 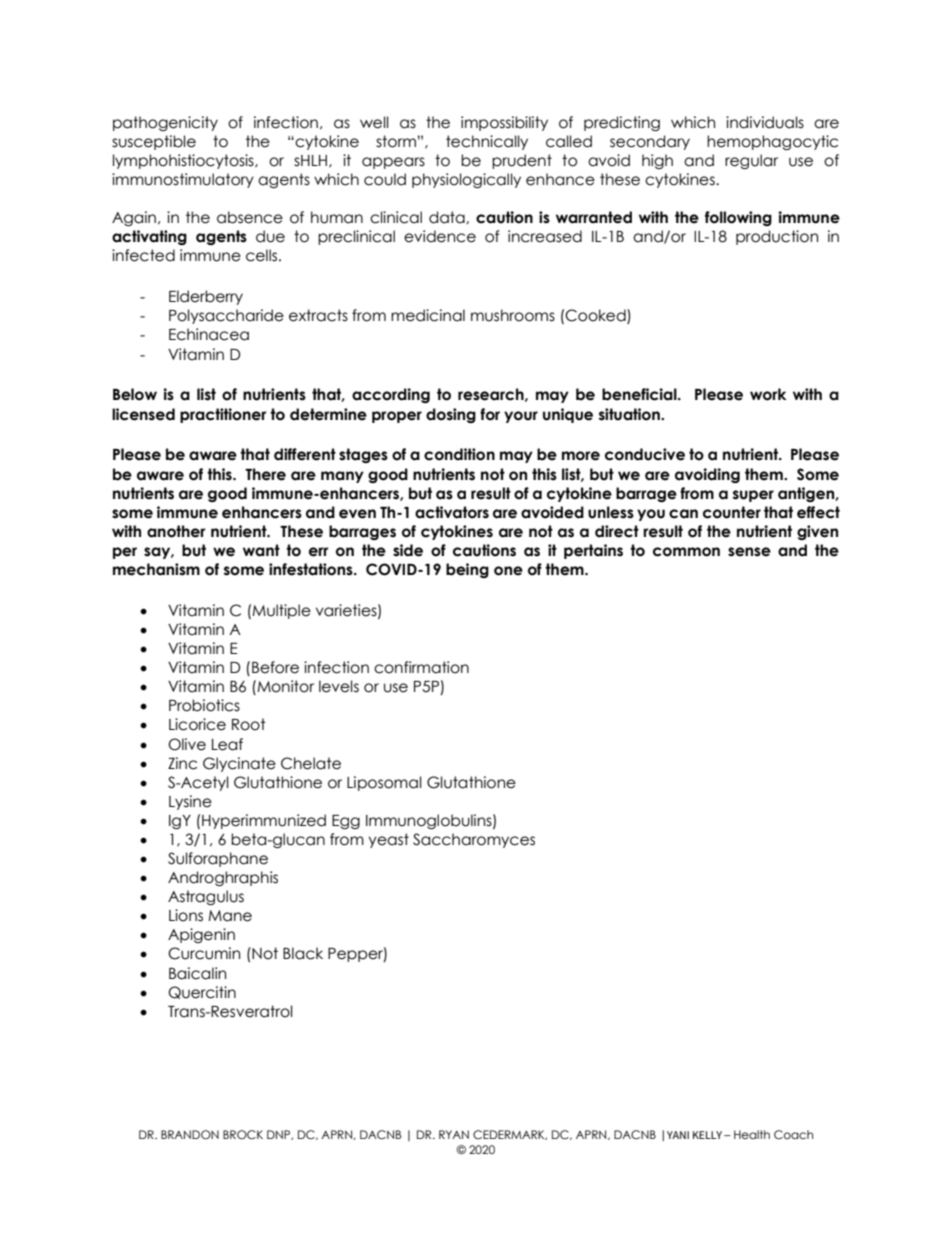 What do you see at coordinates (281, 611) in the page?
I see `Multiple` at bounding box center [281, 611].
